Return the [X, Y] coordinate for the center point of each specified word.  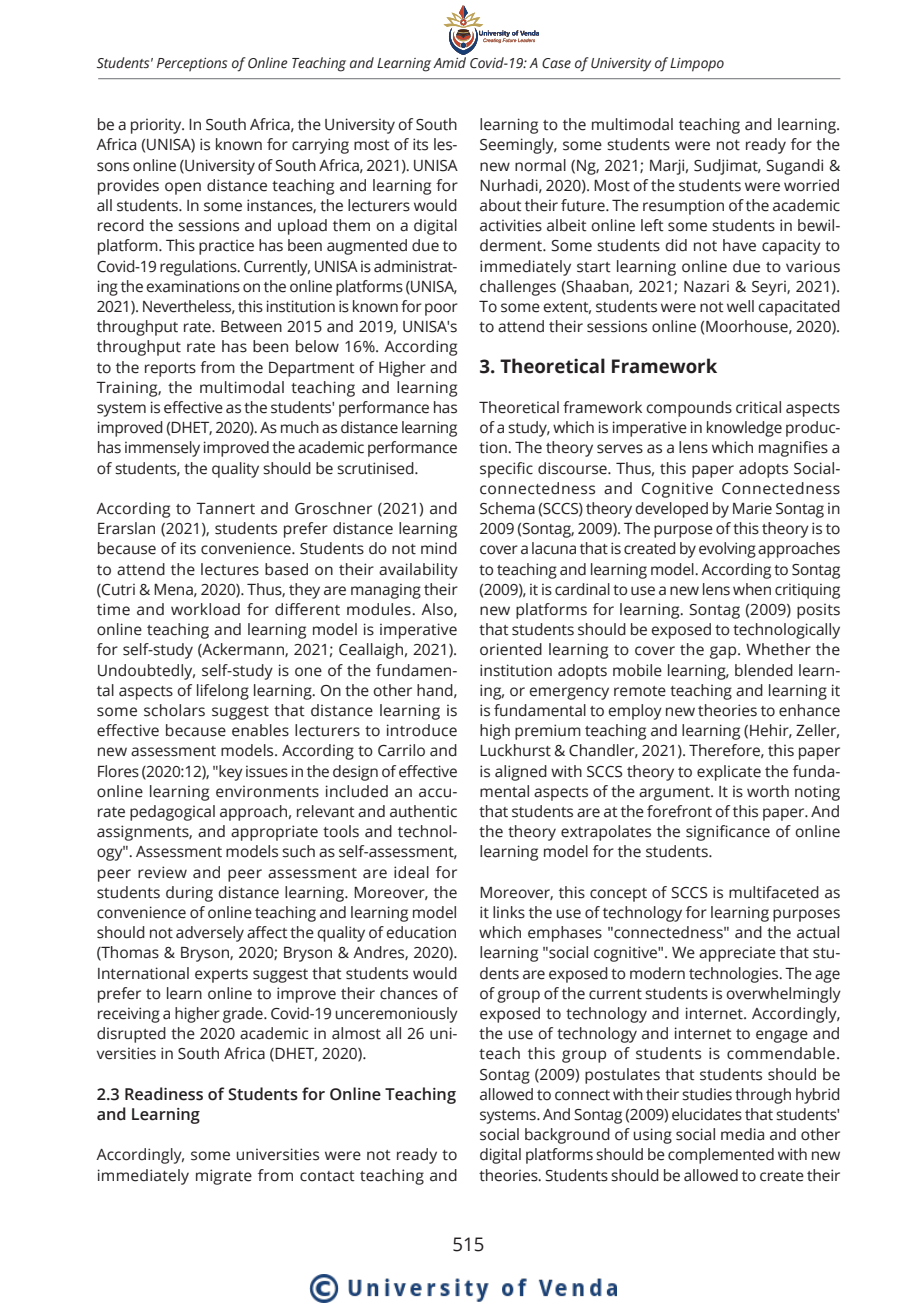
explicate [729, 773]
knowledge [744, 429]
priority [157, 126]
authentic [423, 811]
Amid [449, 62]
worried [811, 185]
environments [267, 792]
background [567, 1136]
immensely [162, 449]
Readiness [164, 1094]
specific [506, 470]
